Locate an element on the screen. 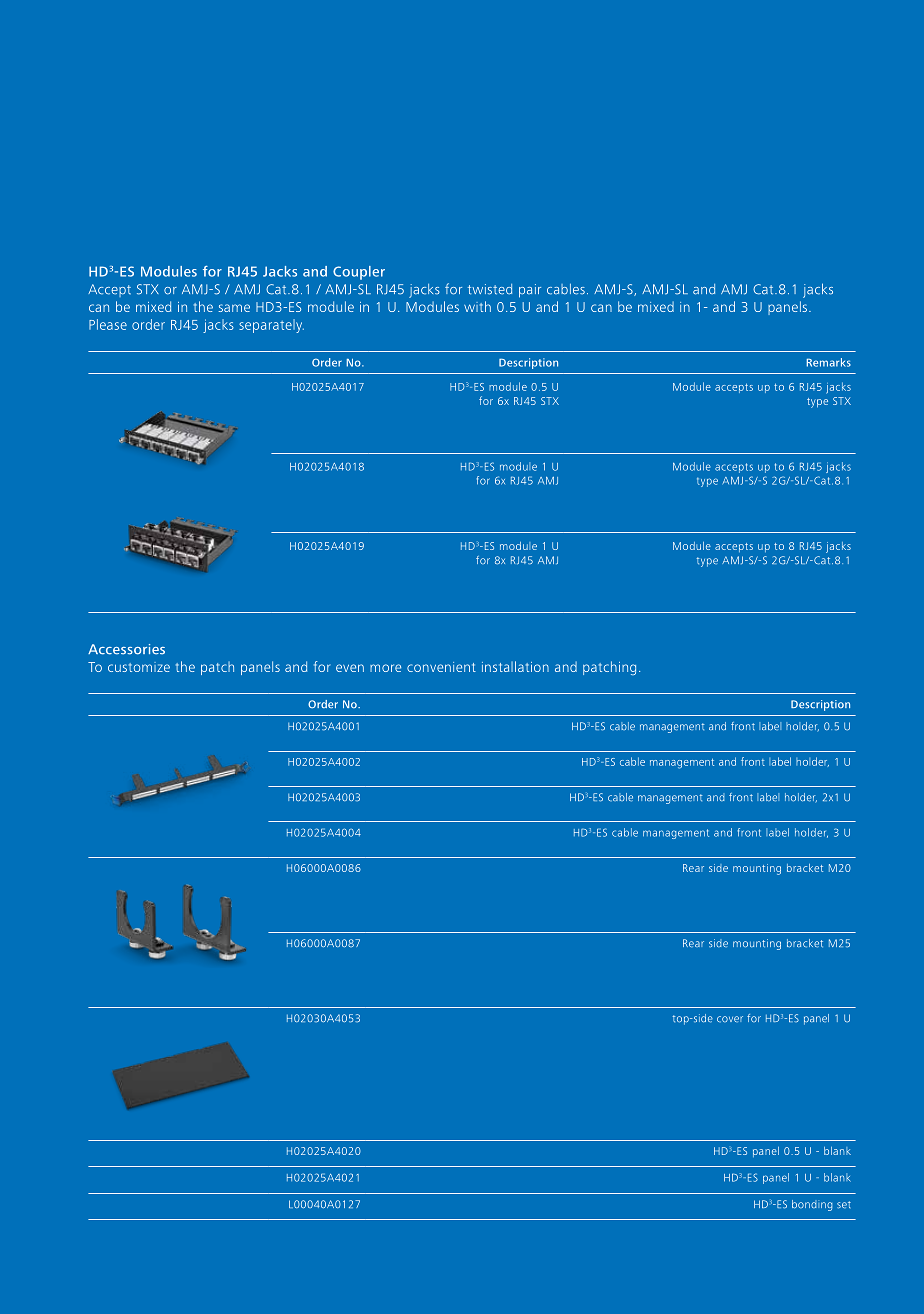  set is located at coordinates (844, 1205).
